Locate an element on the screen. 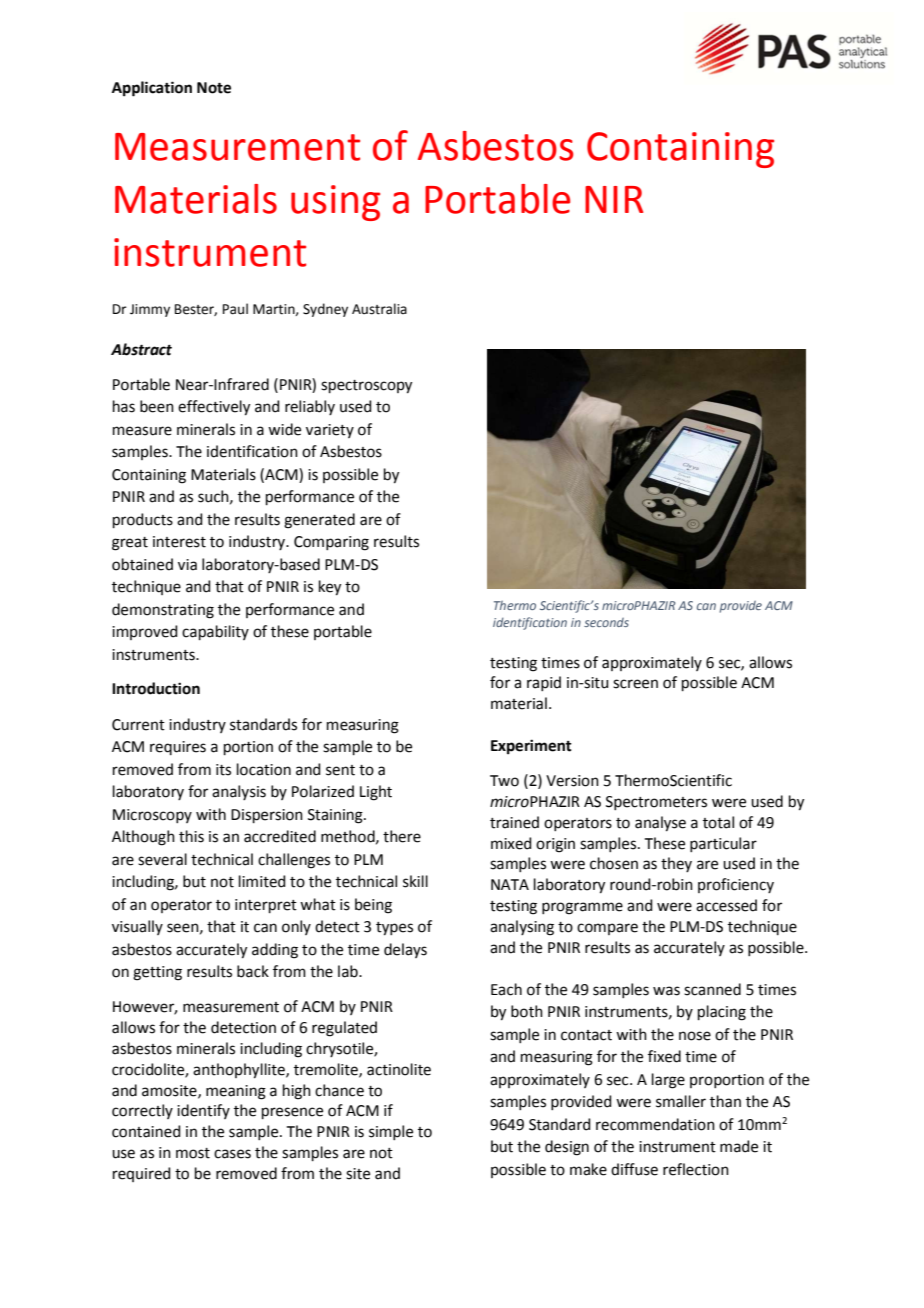 The image size is (924, 1308). simple is located at coordinates (391, 1132).
